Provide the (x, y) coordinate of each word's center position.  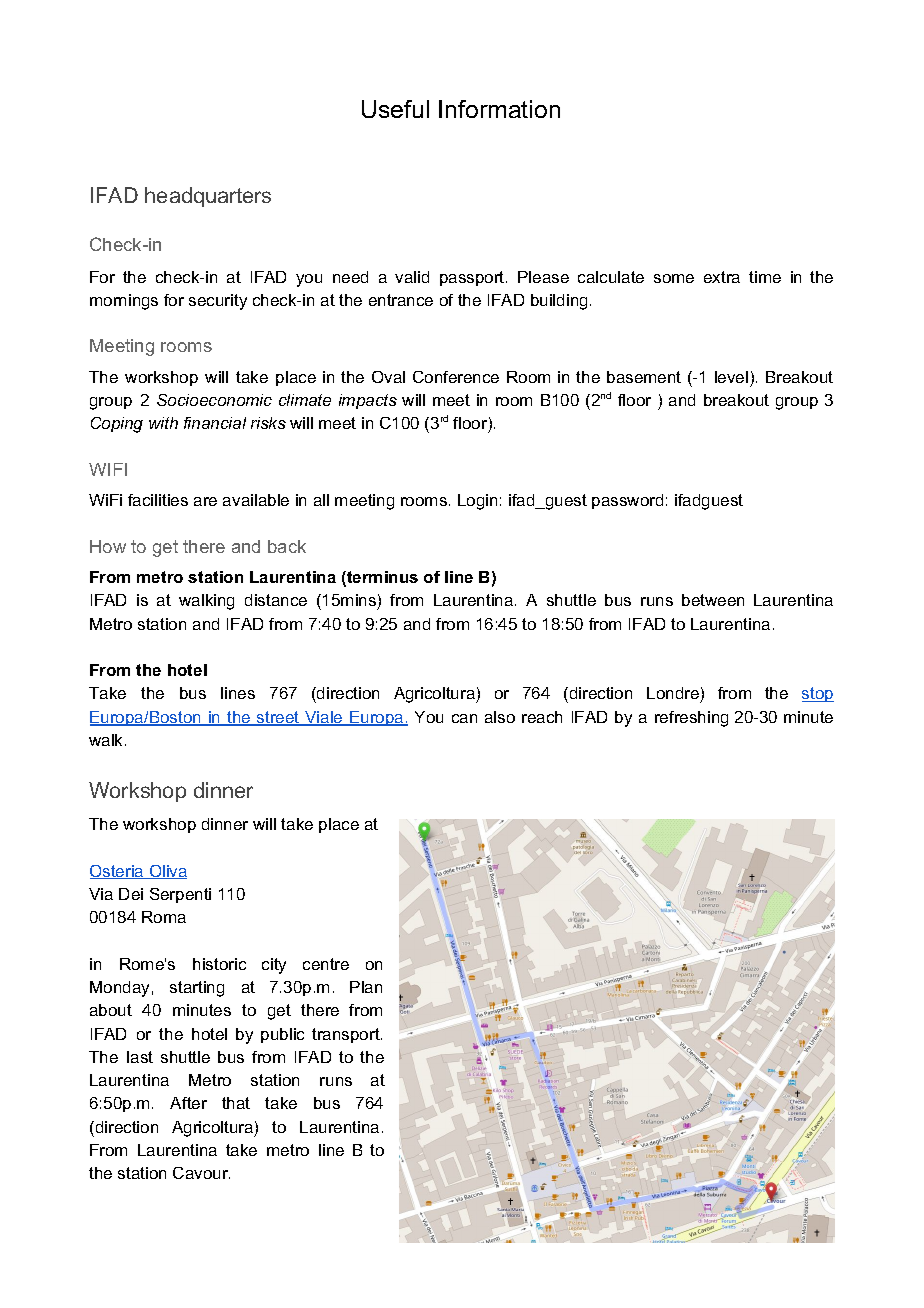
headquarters (208, 197)
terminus (381, 578)
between (713, 600)
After (188, 1103)
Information (499, 109)
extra (722, 277)
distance (276, 600)
